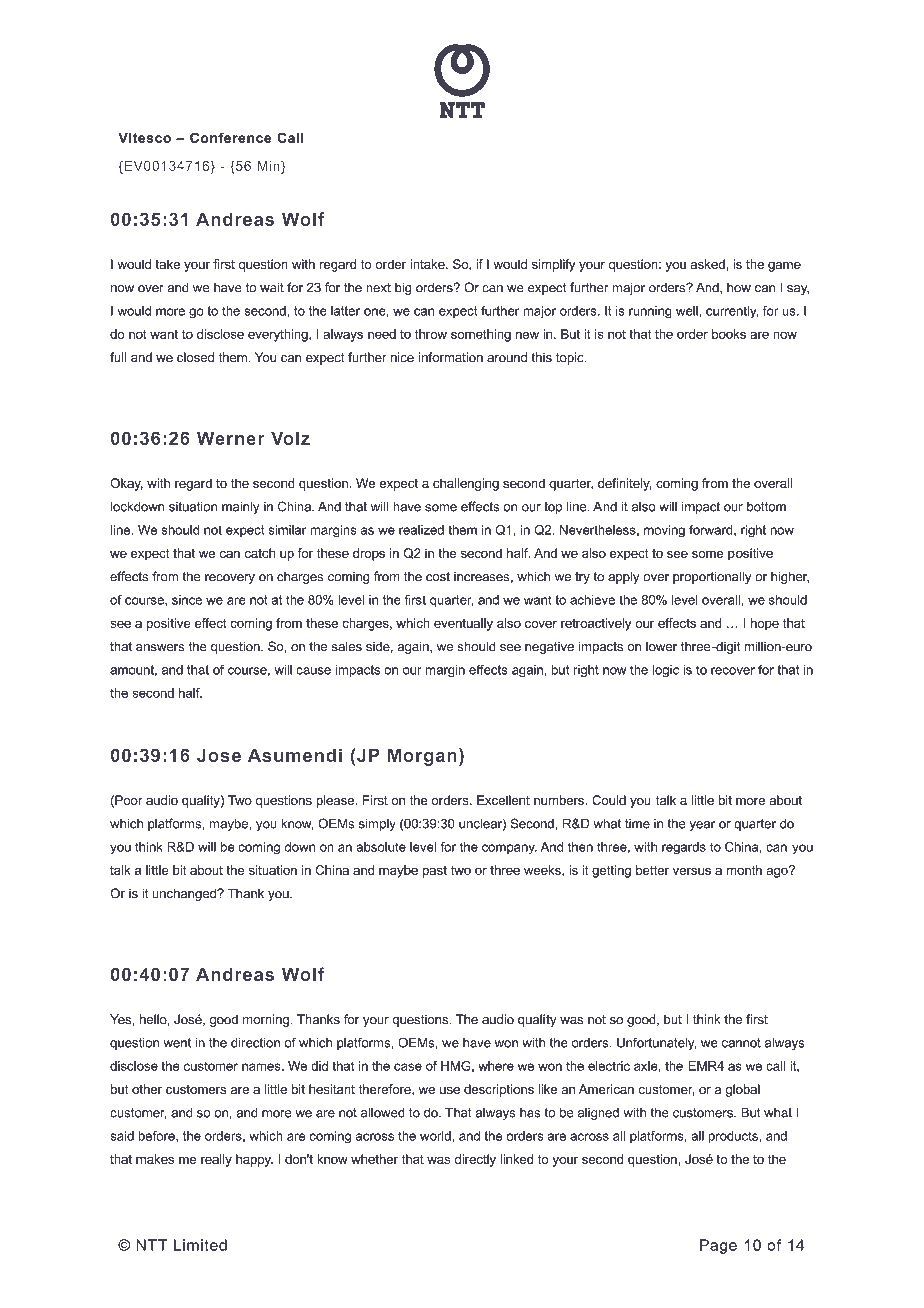 This screenshot has height=1308, width=924. I want to click on asked, so click(709, 264).
